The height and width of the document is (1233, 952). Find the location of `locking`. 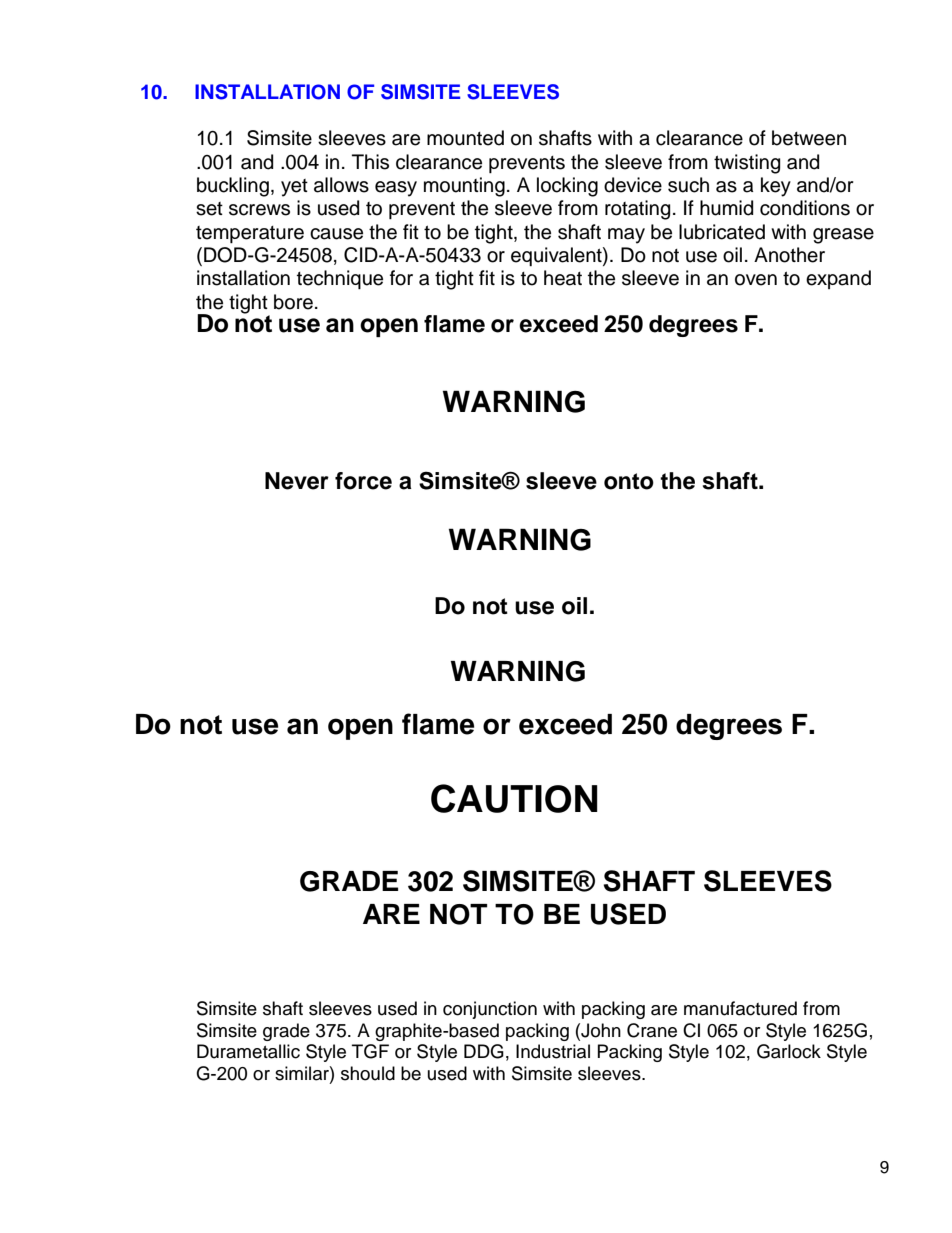

locking is located at coordinates (567, 187).
